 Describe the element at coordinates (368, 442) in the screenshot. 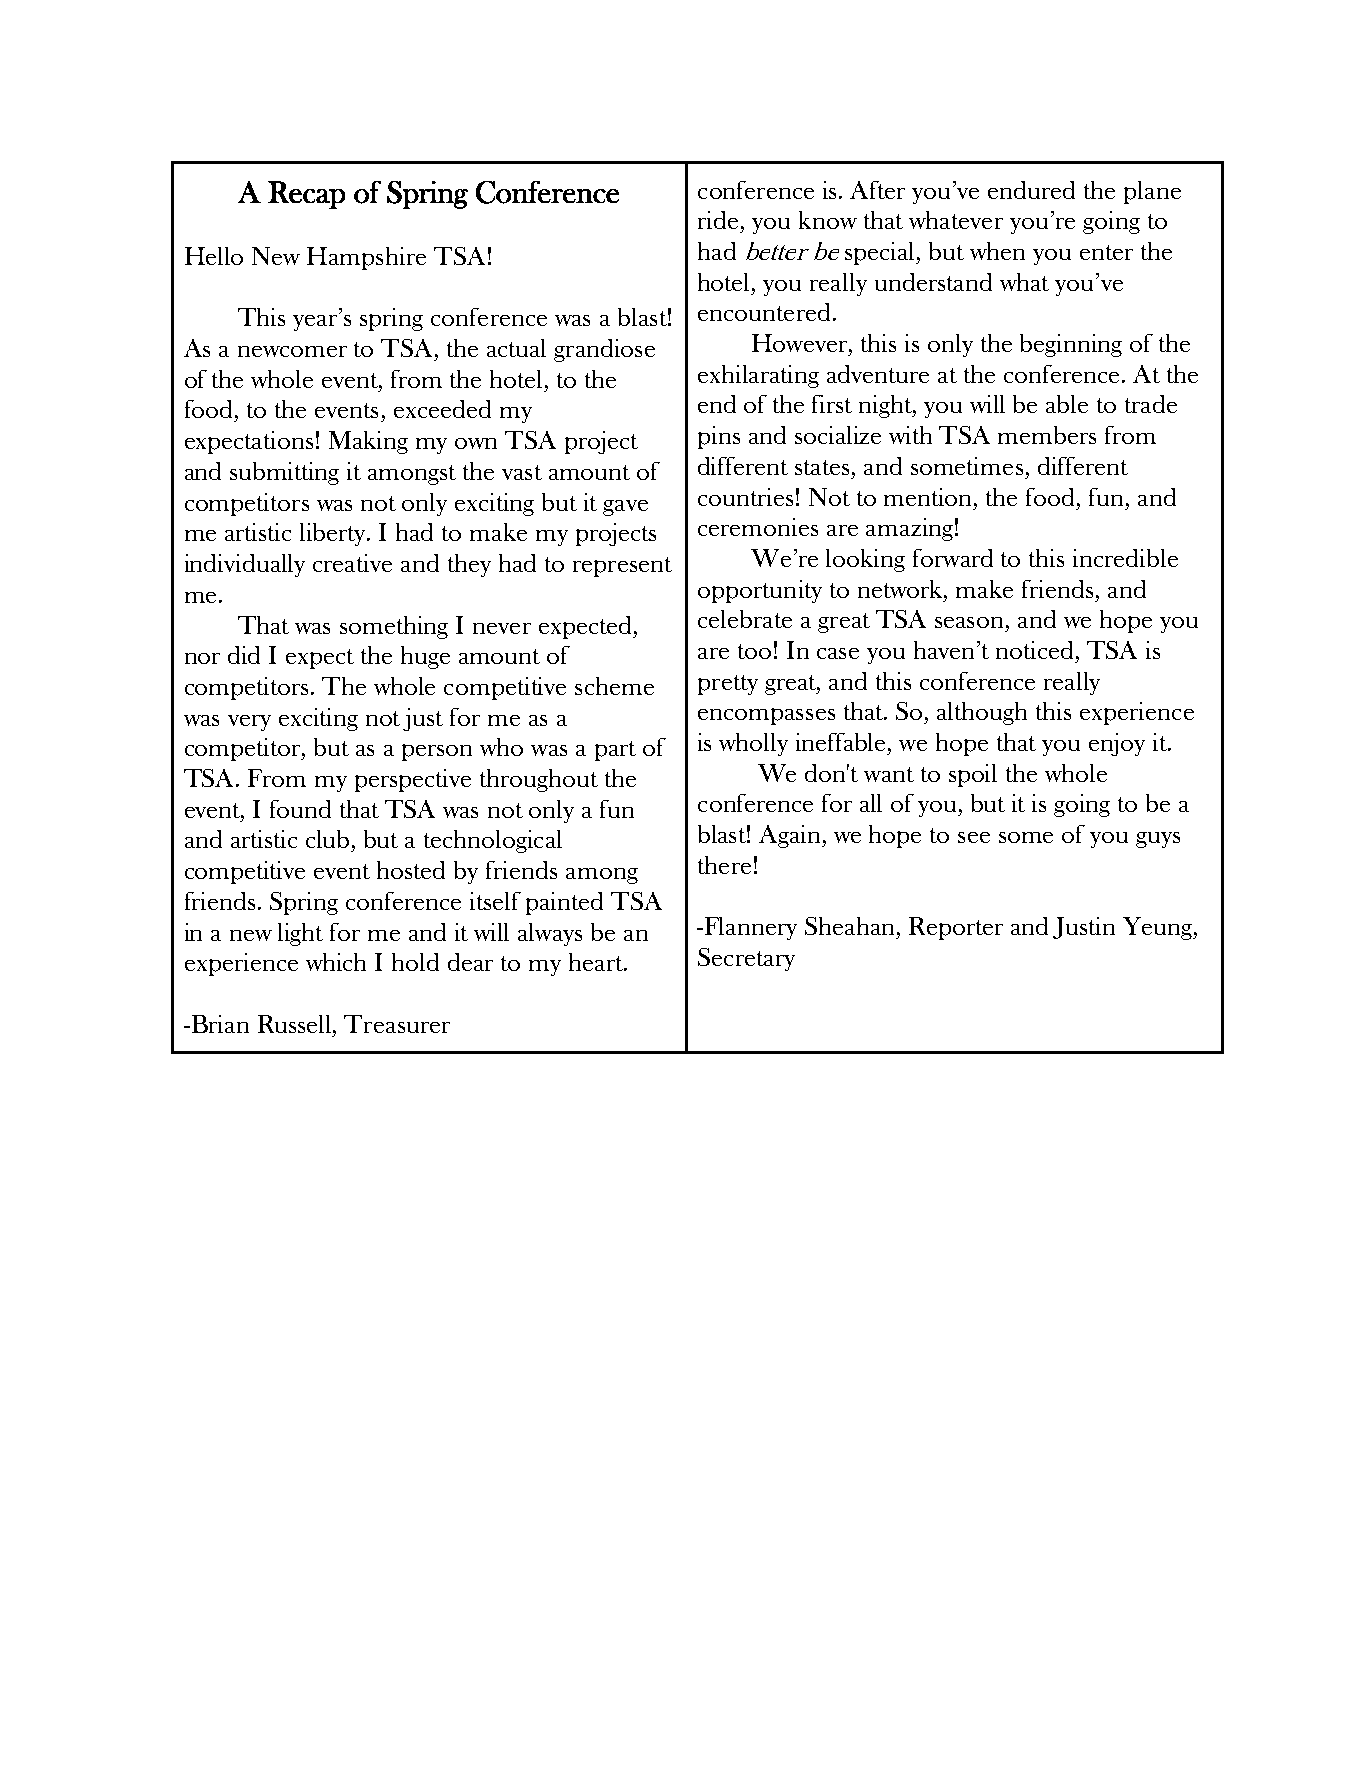

I see `Making` at that location.
